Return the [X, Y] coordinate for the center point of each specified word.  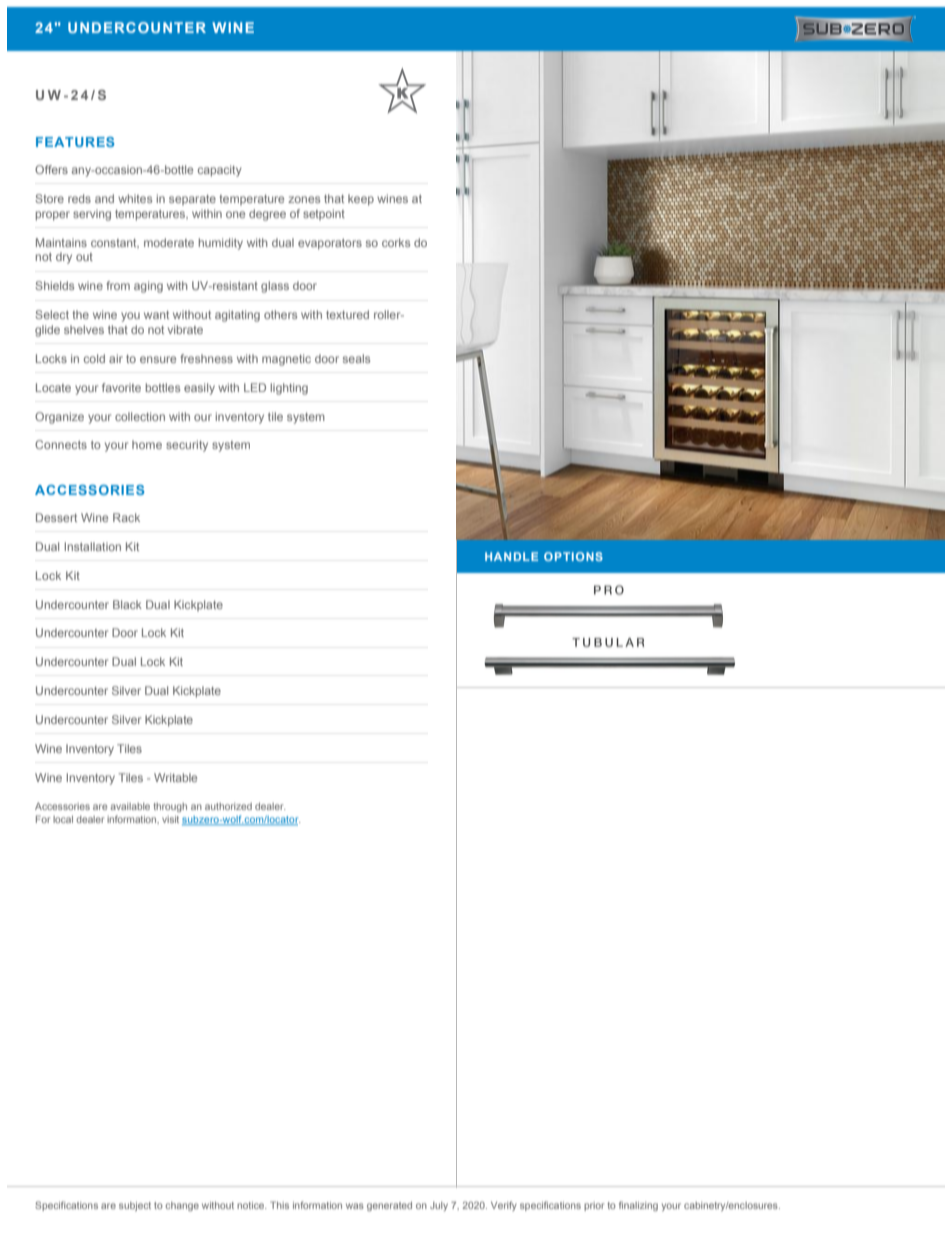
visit [170, 819]
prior [594, 1206]
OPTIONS [573, 556]
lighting [289, 389]
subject [135, 1206]
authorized [228, 806]
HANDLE [511, 556]
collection [140, 416]
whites [135, 198]
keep [361, 200]
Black [127, 604]
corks [396, 242]
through [170, 807]
